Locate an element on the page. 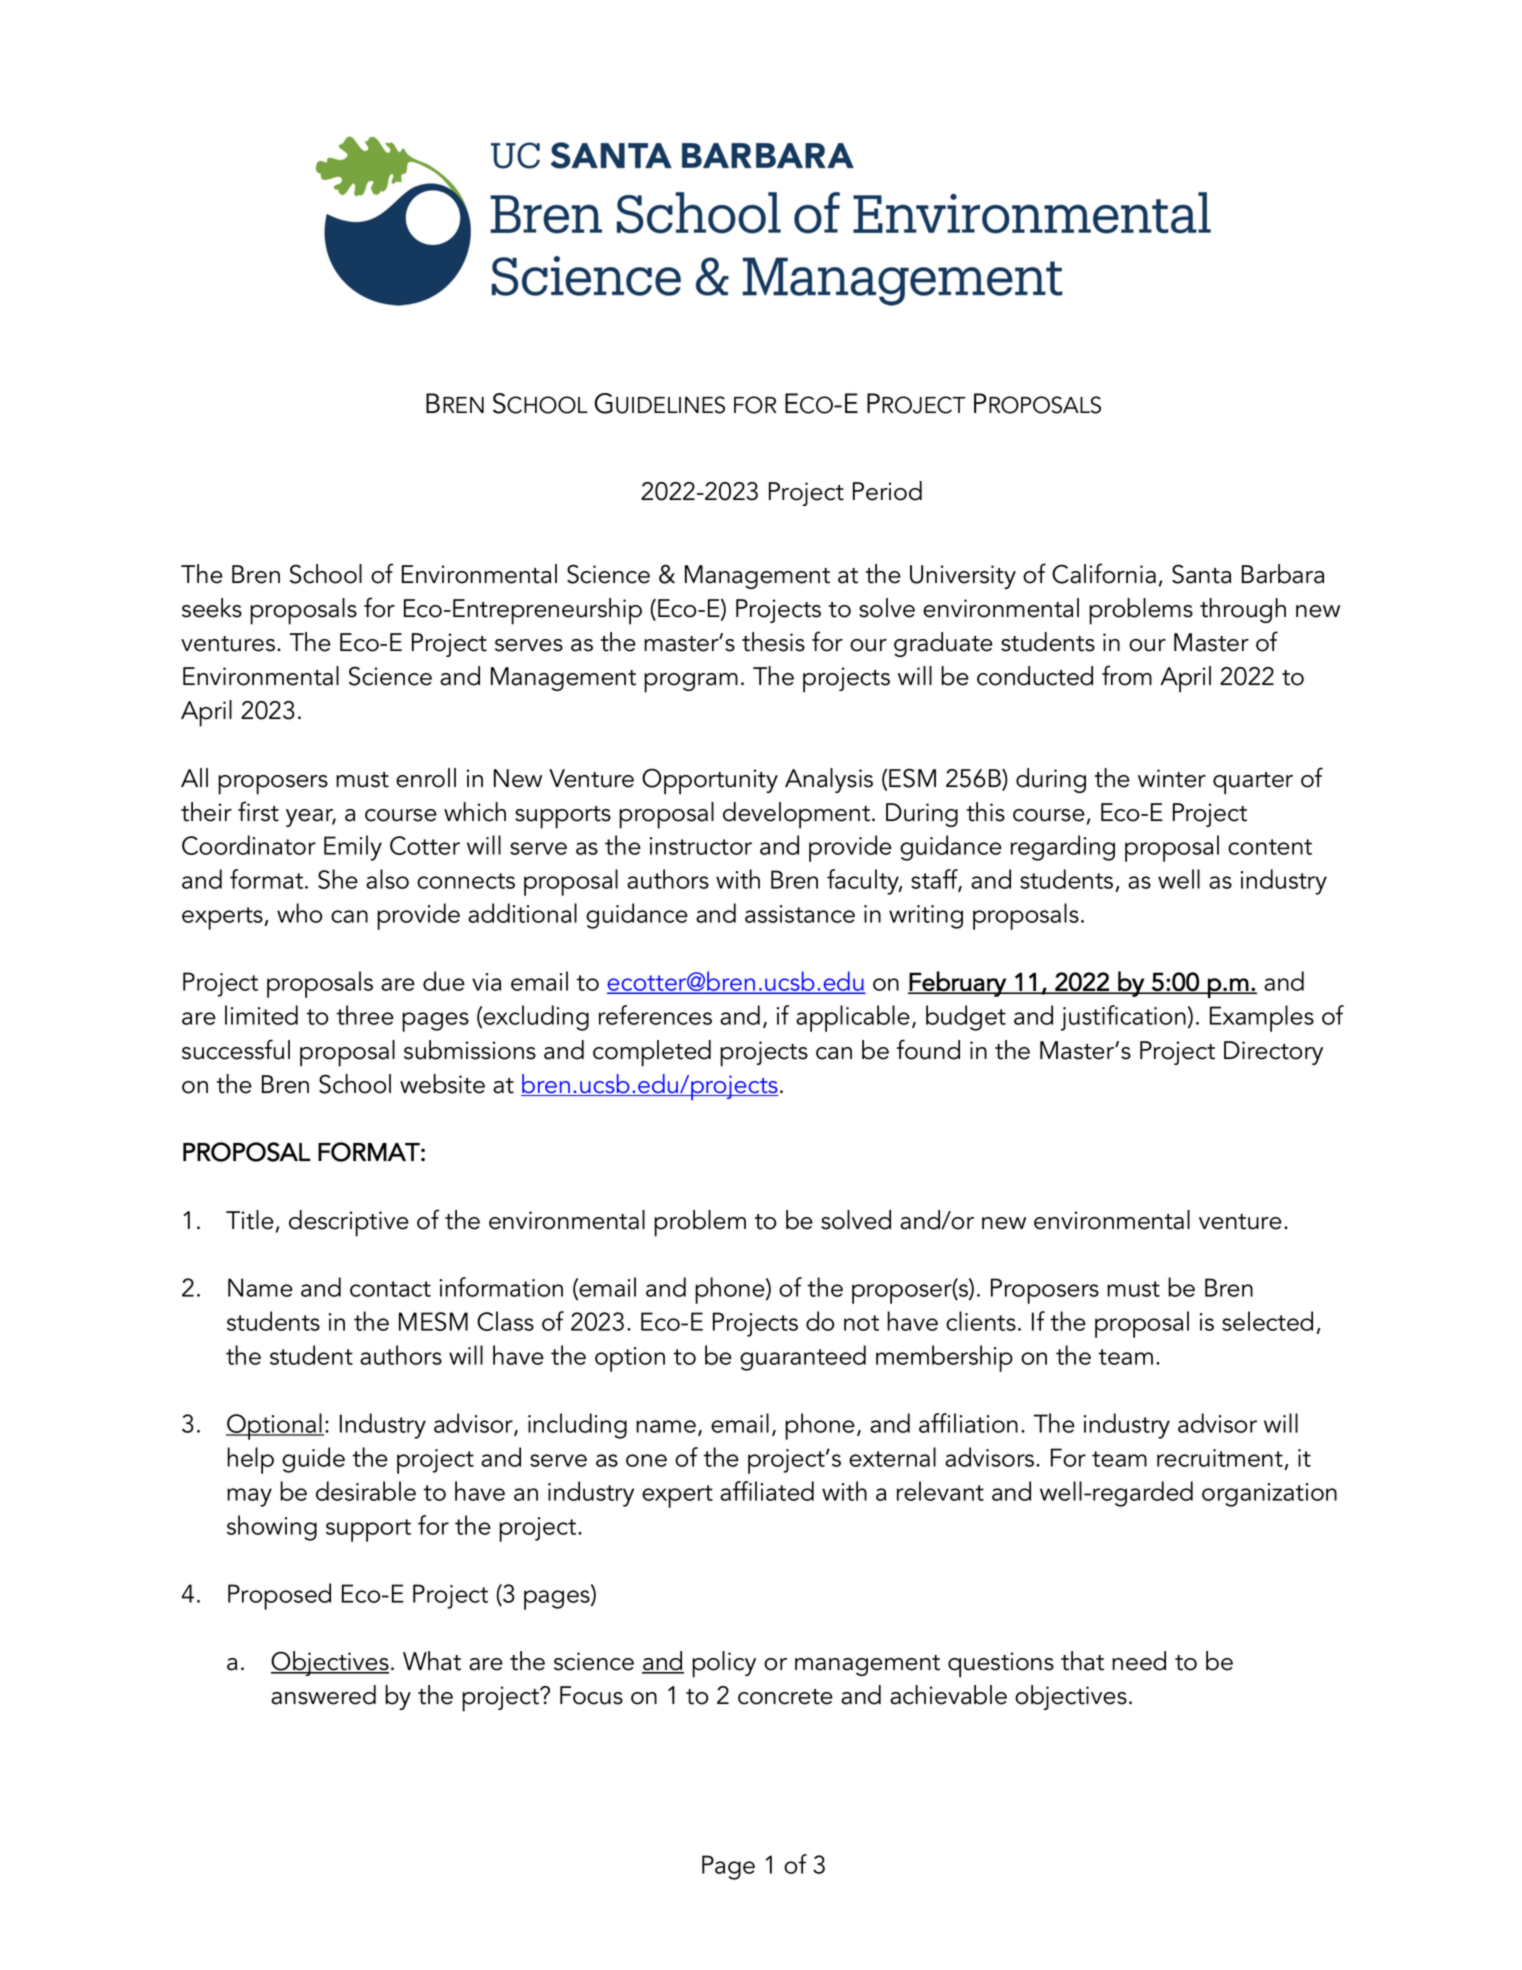 This page has width=1522, height=1970. policy is located at coordinates (724, 1664).
